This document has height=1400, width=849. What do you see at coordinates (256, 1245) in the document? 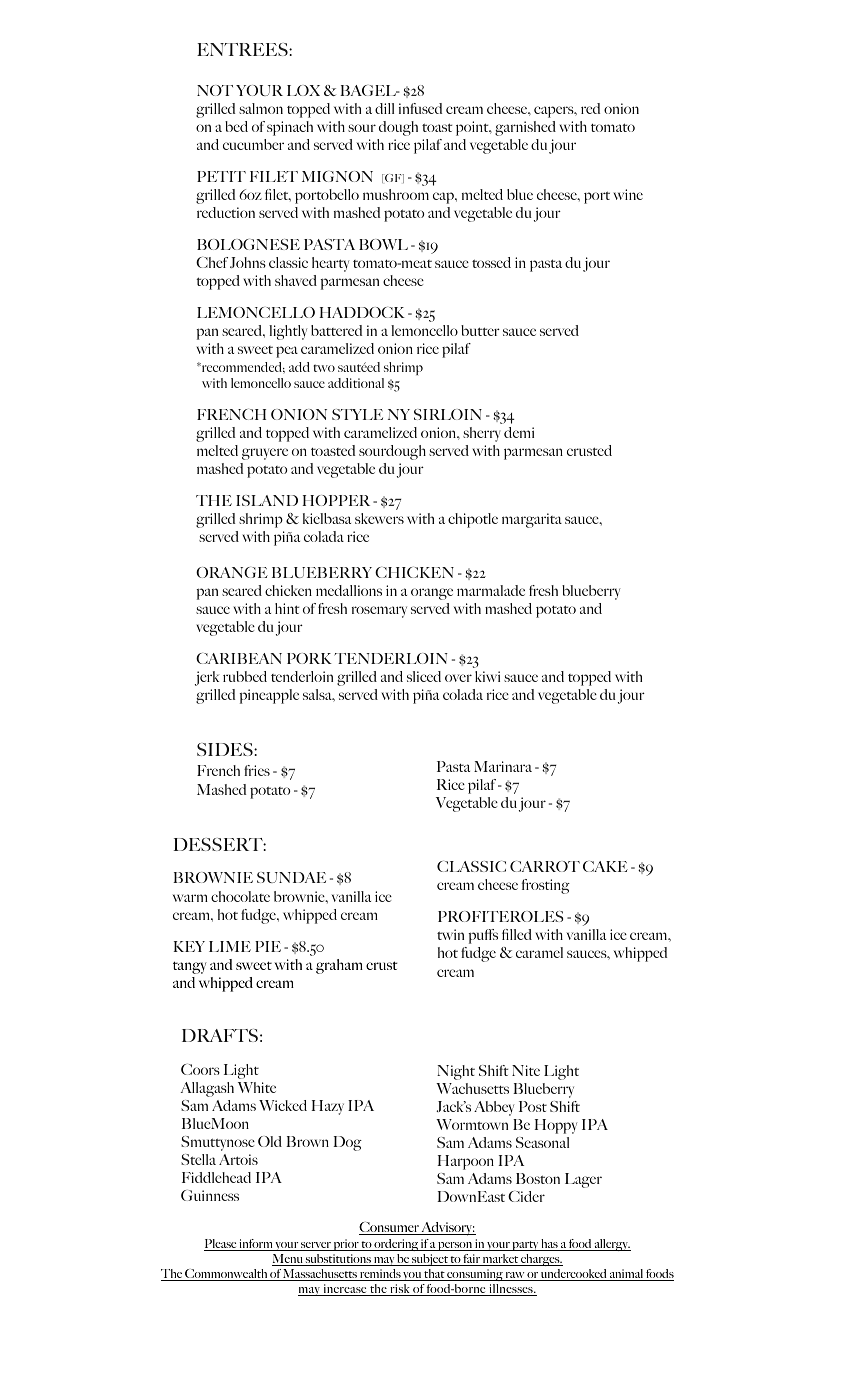
I see `inform` at bounding box center [256, 1245].
